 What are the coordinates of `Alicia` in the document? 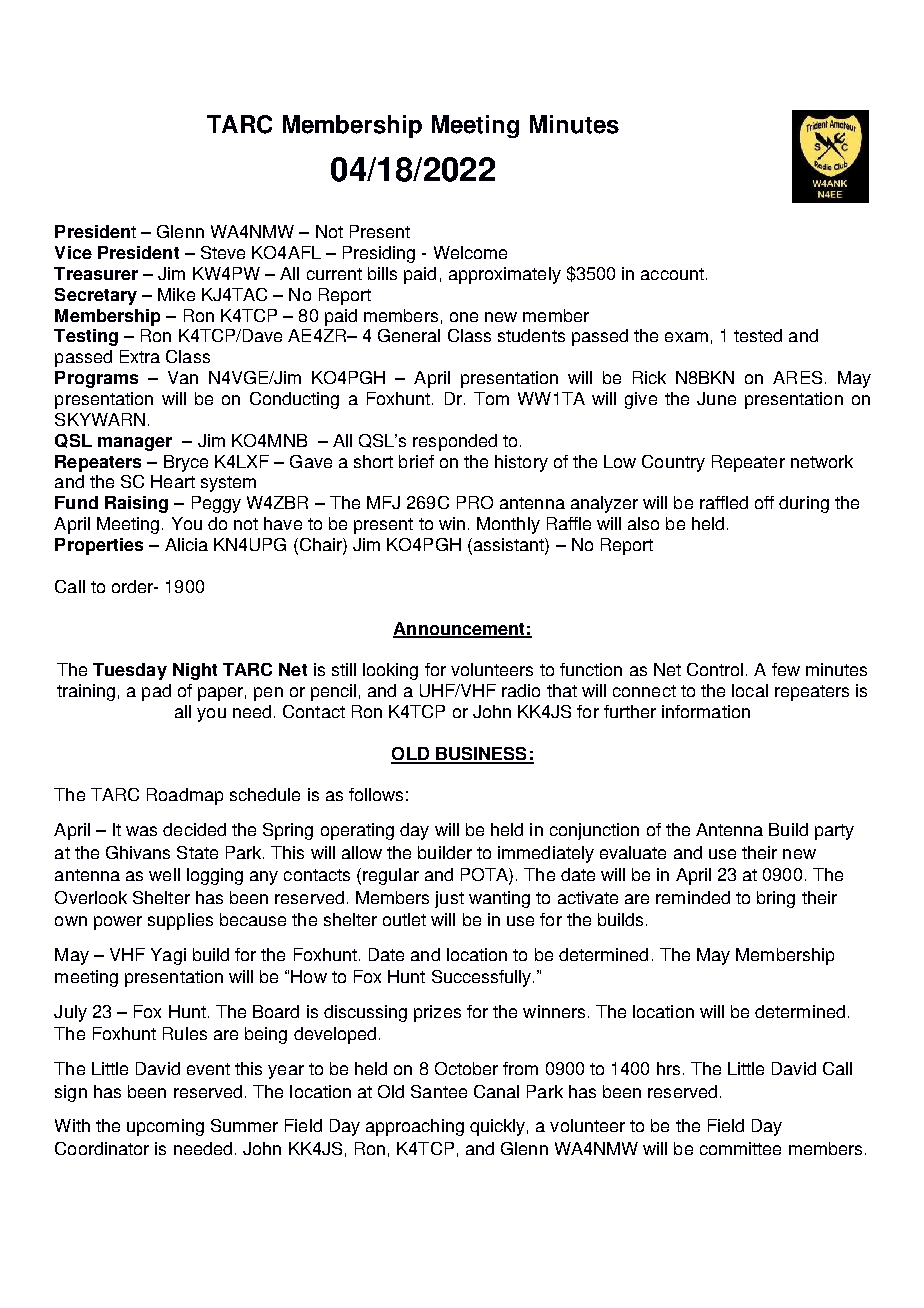 It's located at (186, 544).
